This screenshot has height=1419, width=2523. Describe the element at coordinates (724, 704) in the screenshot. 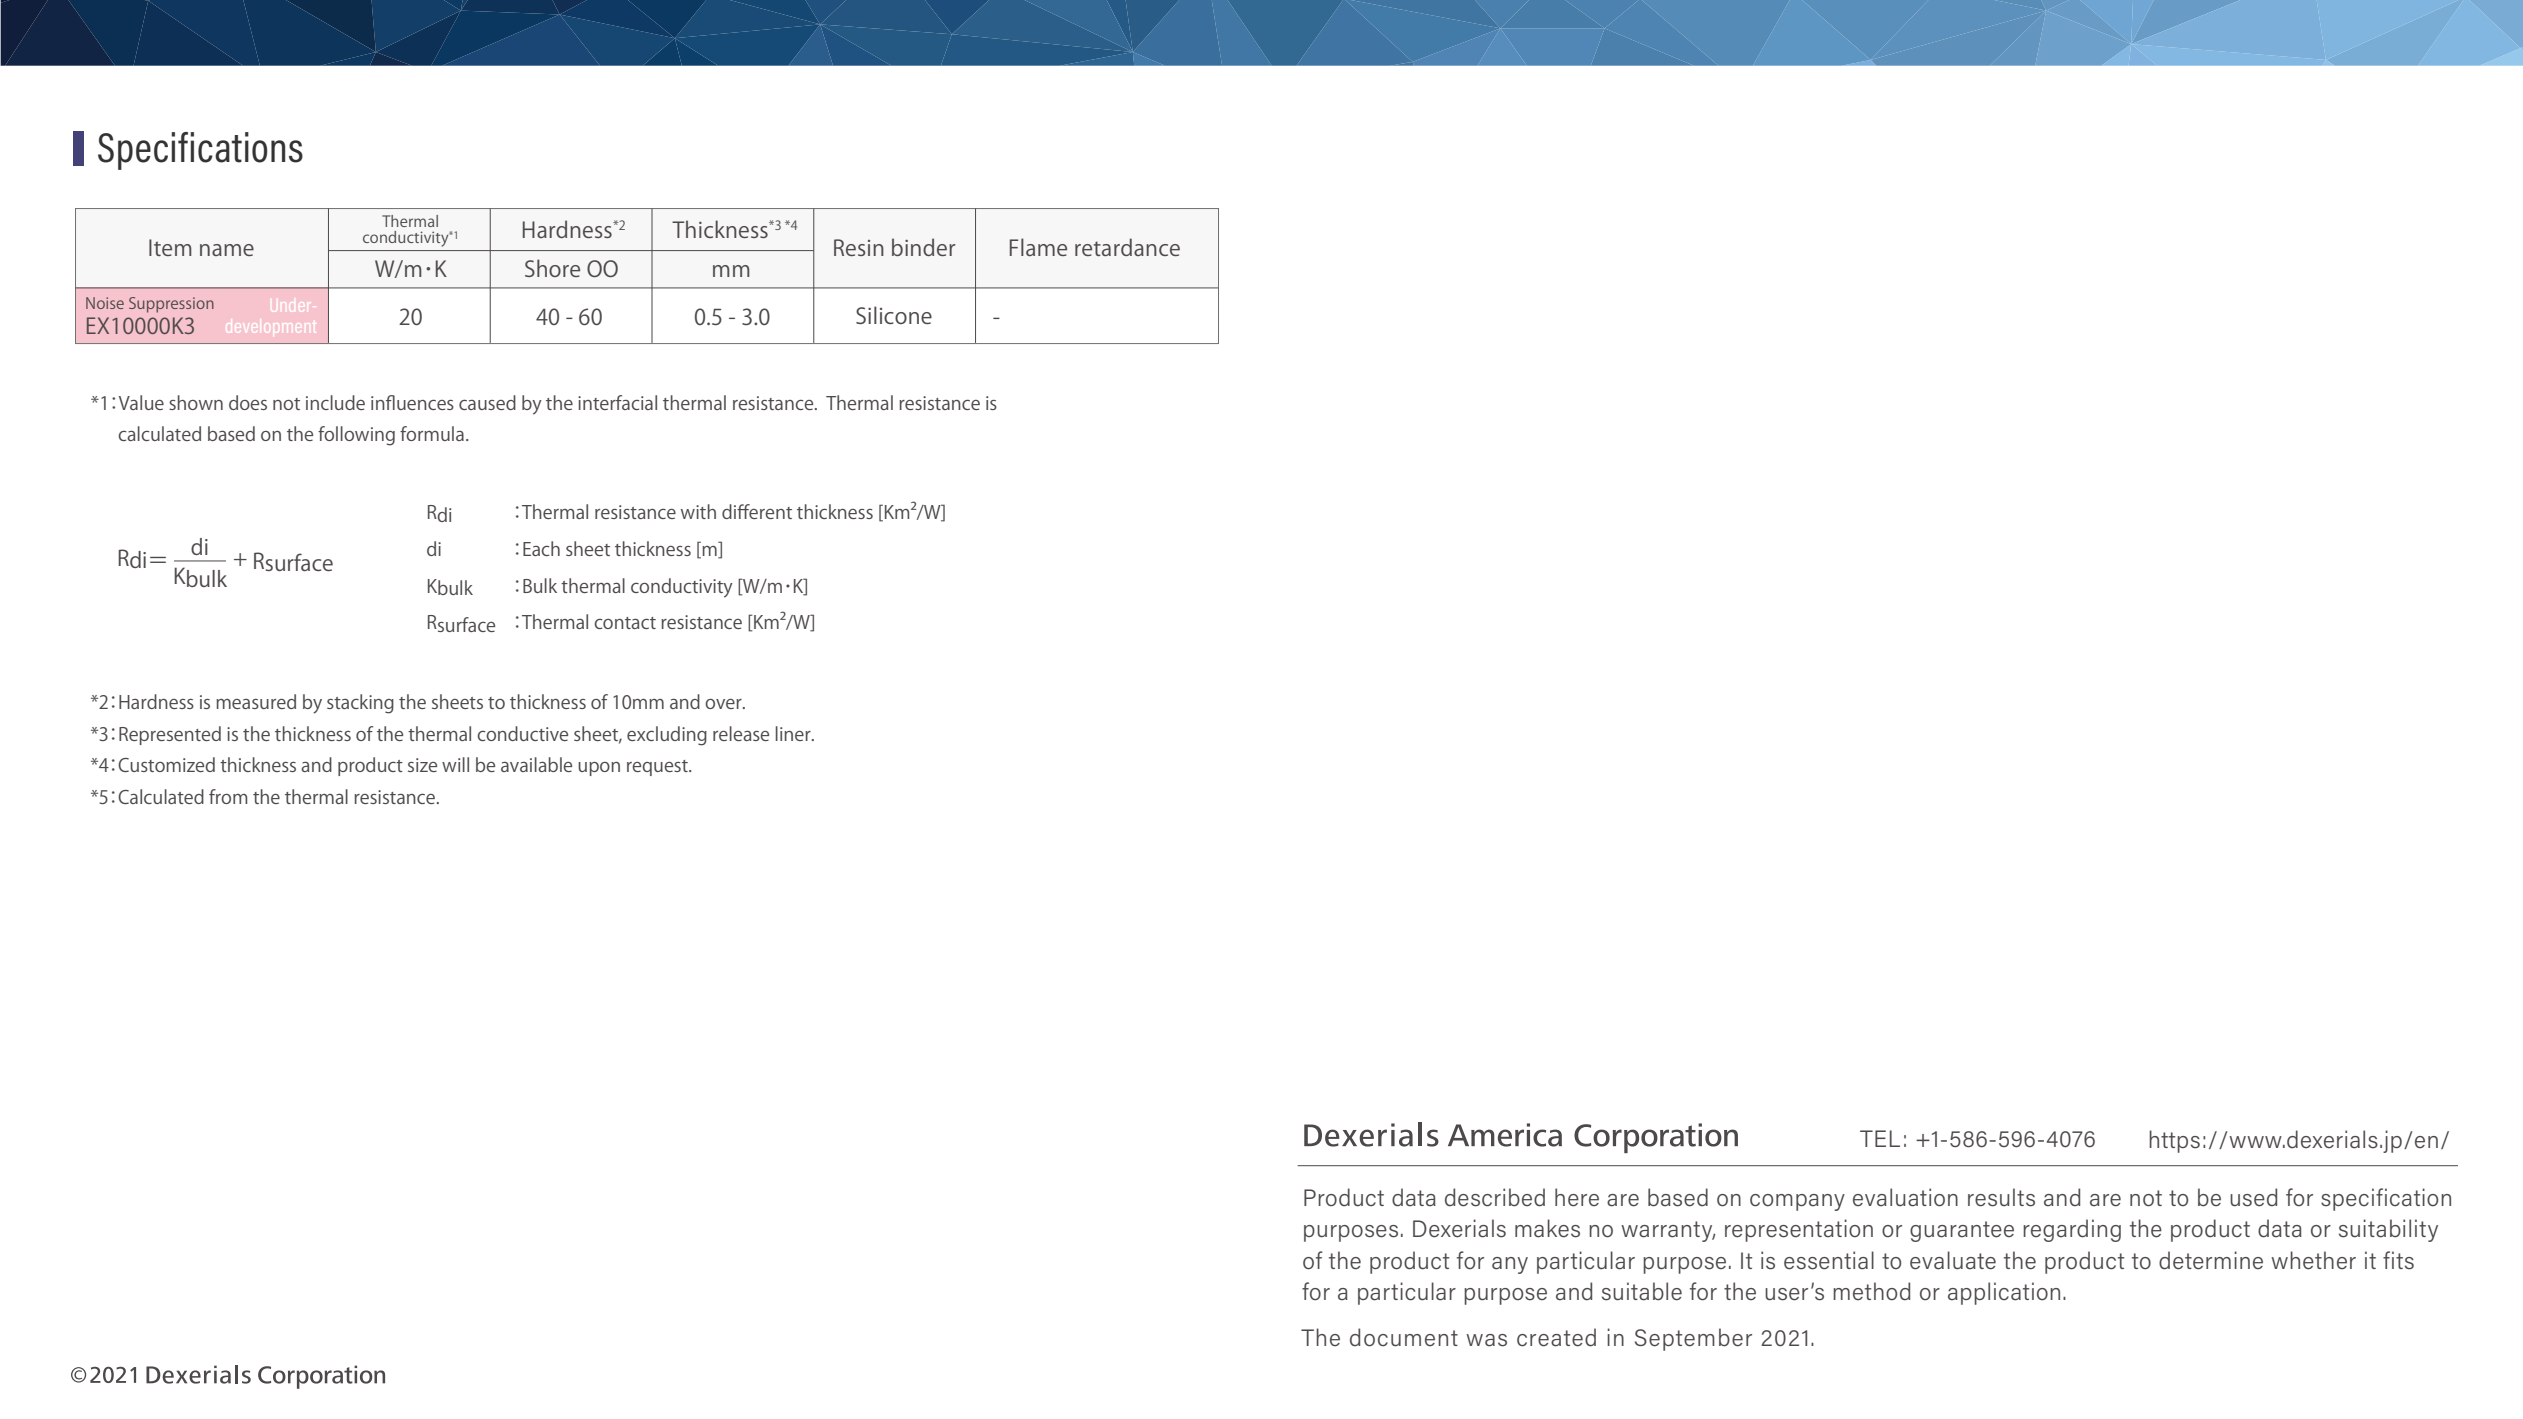

I see `over` at that location.
